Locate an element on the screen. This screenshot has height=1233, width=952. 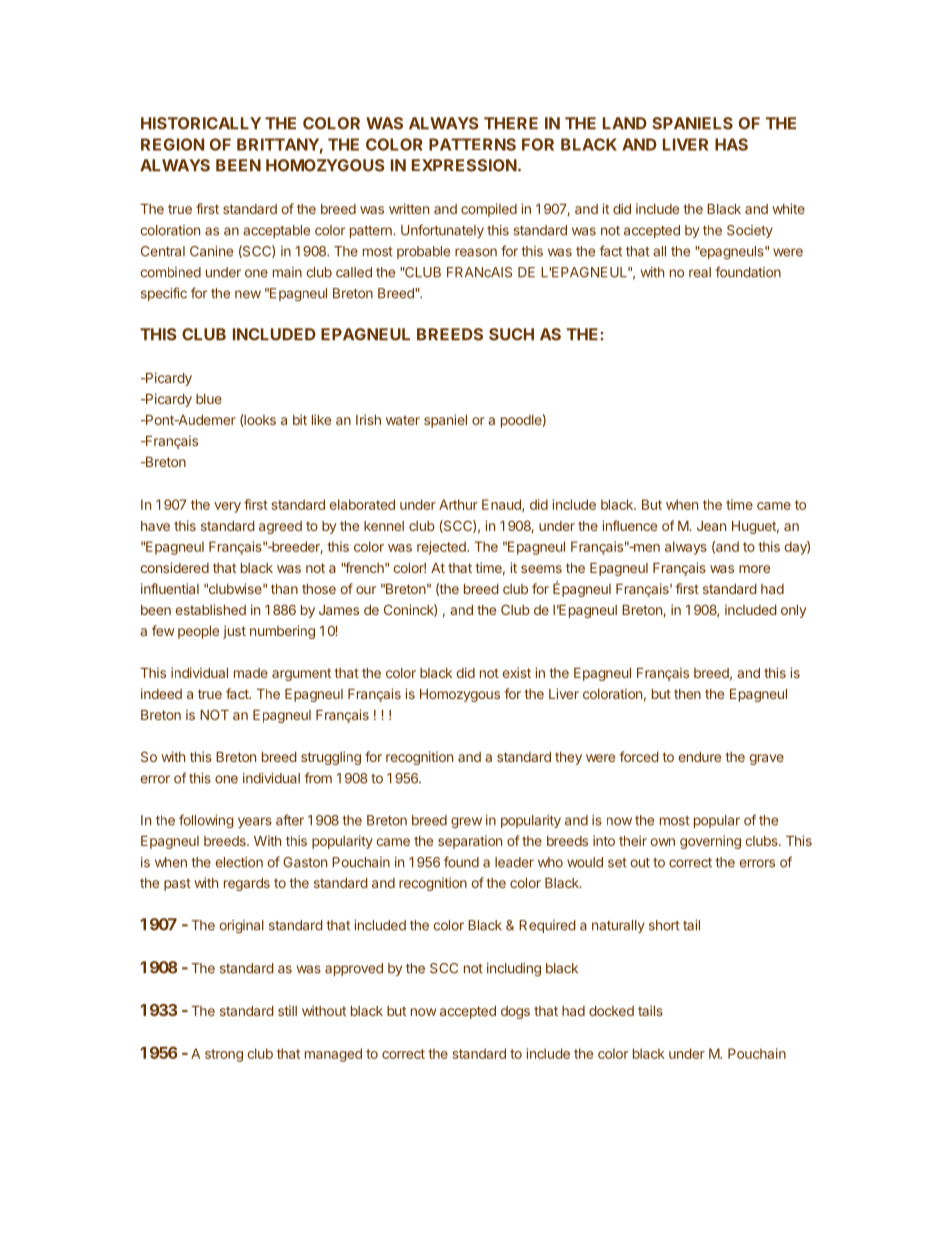
HISTORICALLY is located at coordinates (201, 123).
